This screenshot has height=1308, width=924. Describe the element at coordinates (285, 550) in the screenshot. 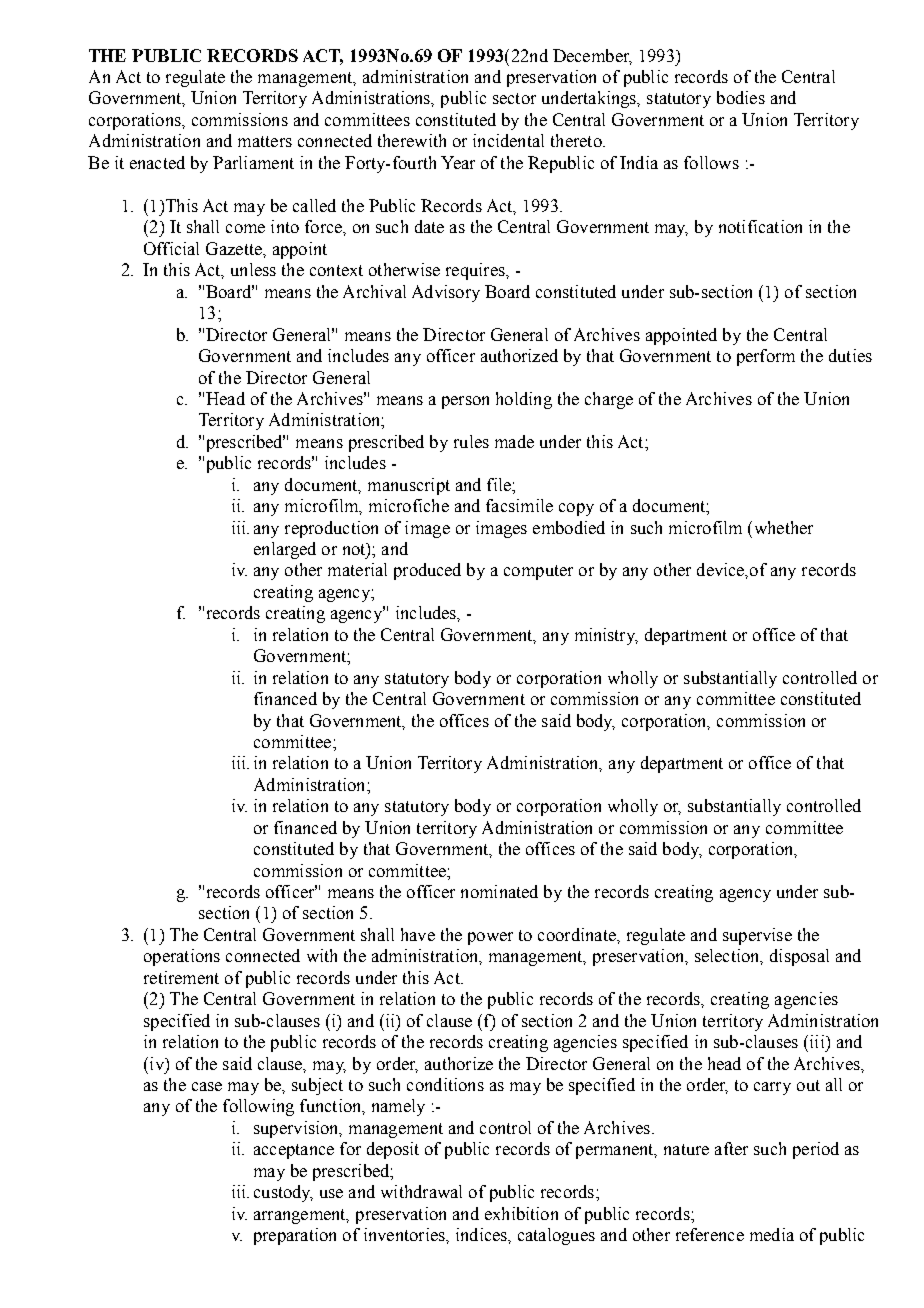

I see `enlarged` at that location.
